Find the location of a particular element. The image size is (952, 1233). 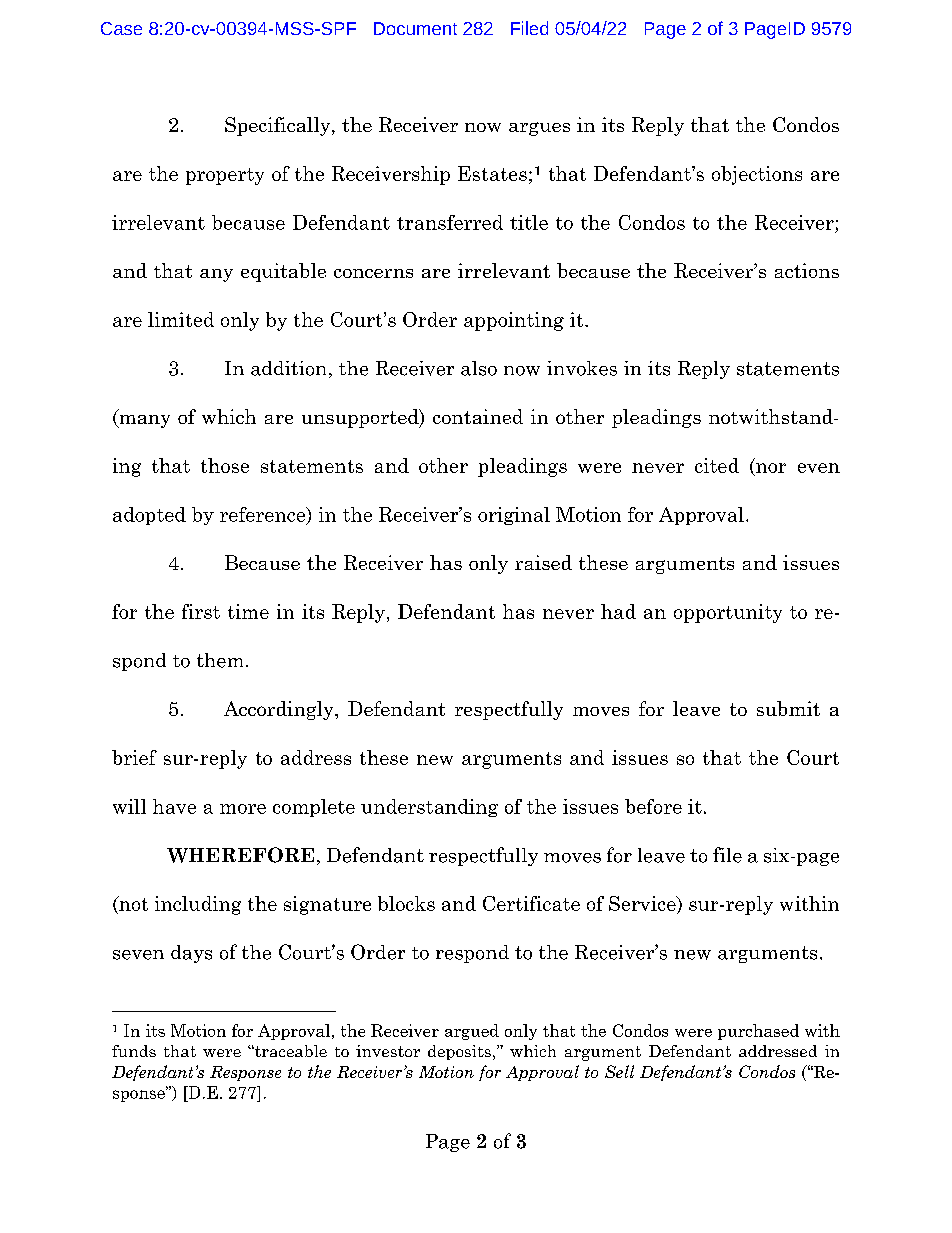

also is located at coordinates (479, 368).
